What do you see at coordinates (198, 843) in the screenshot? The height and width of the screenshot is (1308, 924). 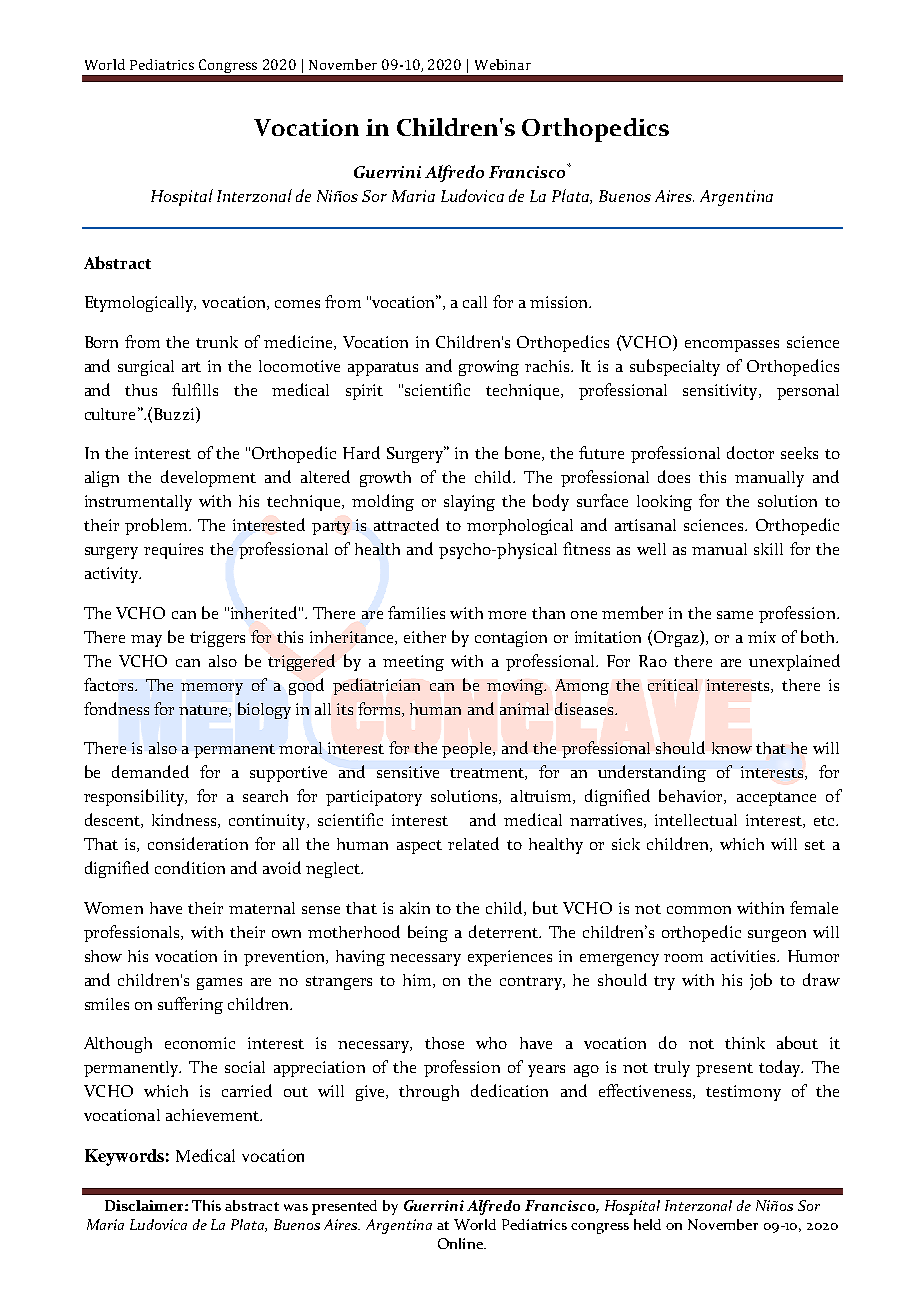 I see `consideration` at bounding box center [198, 843].
